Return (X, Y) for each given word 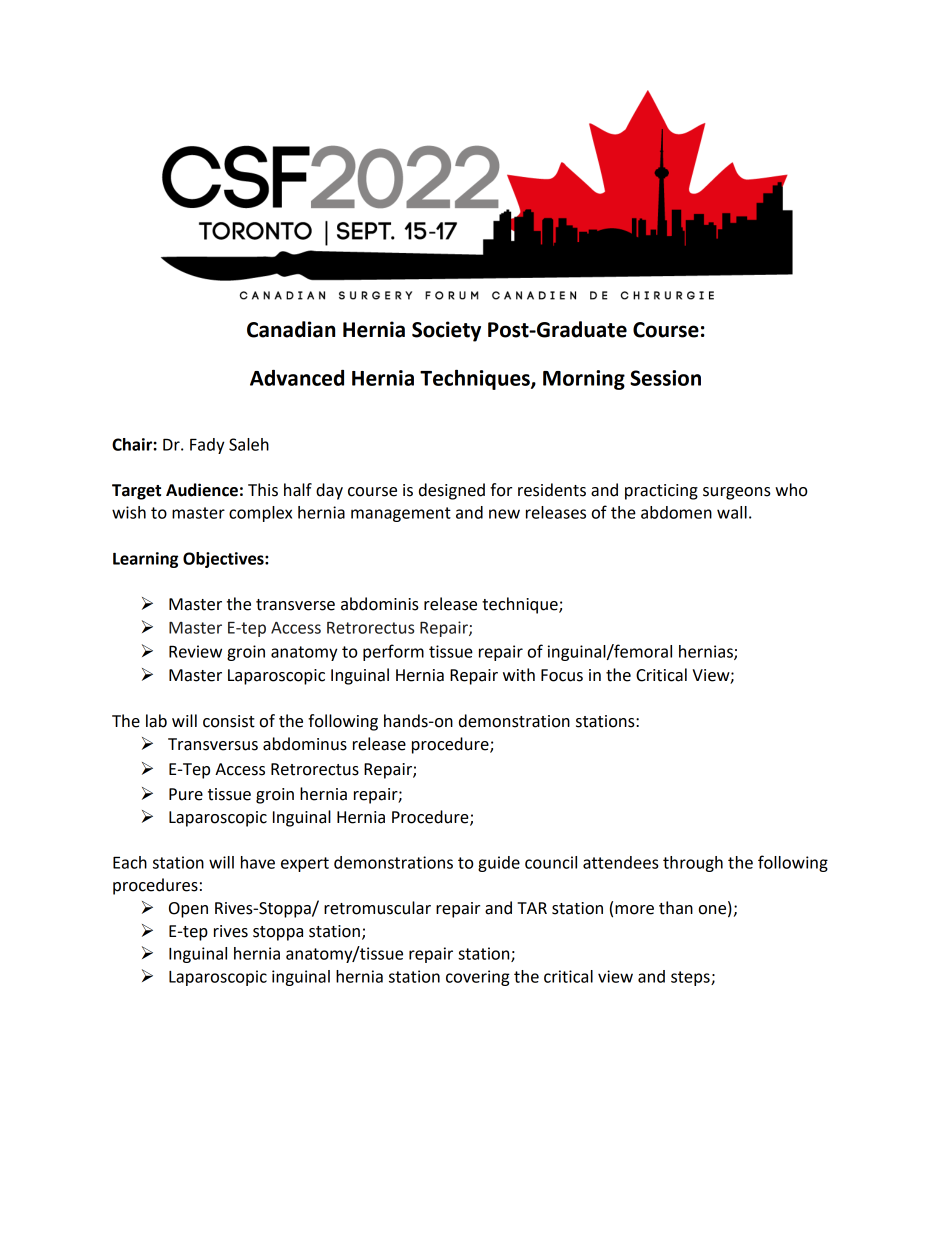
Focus (562, 675)
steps (691, 978)
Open (188, 910)
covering (478, 978)
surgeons (737, 493)
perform (393, 652)
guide (499, 864)
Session (665, 378)
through (693, 864)
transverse (295, 605)
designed (452, 491)
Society (446, 331)
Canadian (291, 329)
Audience (202, 490)
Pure (186, 794)
